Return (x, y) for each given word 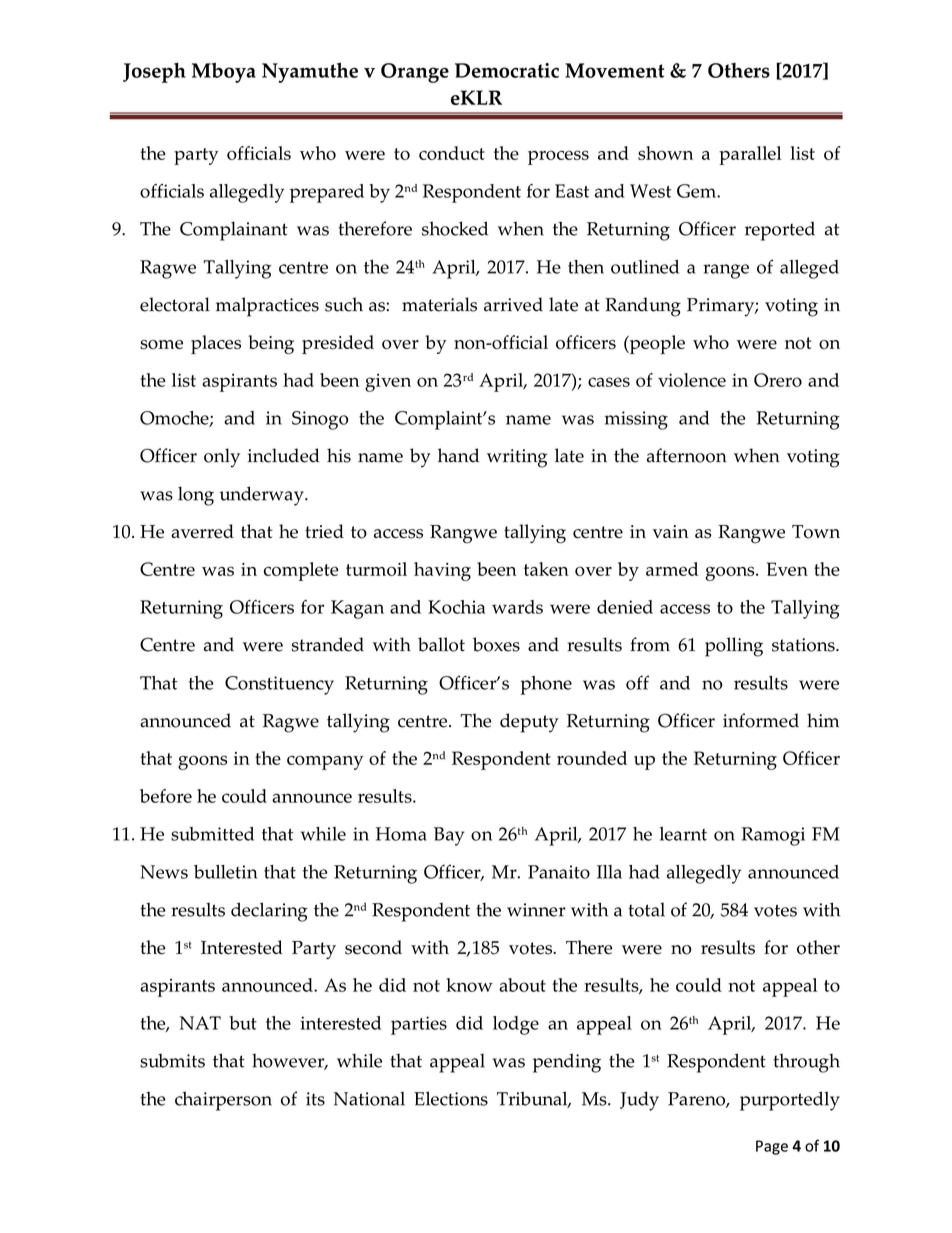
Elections (451, 1098)
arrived (513, 304)
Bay (449, 836)
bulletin (225, 872)
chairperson (223, 1101)
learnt (683, 834)
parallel (750, 155)
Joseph (154, 72)
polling (734, 647)
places (216, 344)
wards (517, 607)
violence (692, 380)
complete (301, 571)
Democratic (507, 70)
